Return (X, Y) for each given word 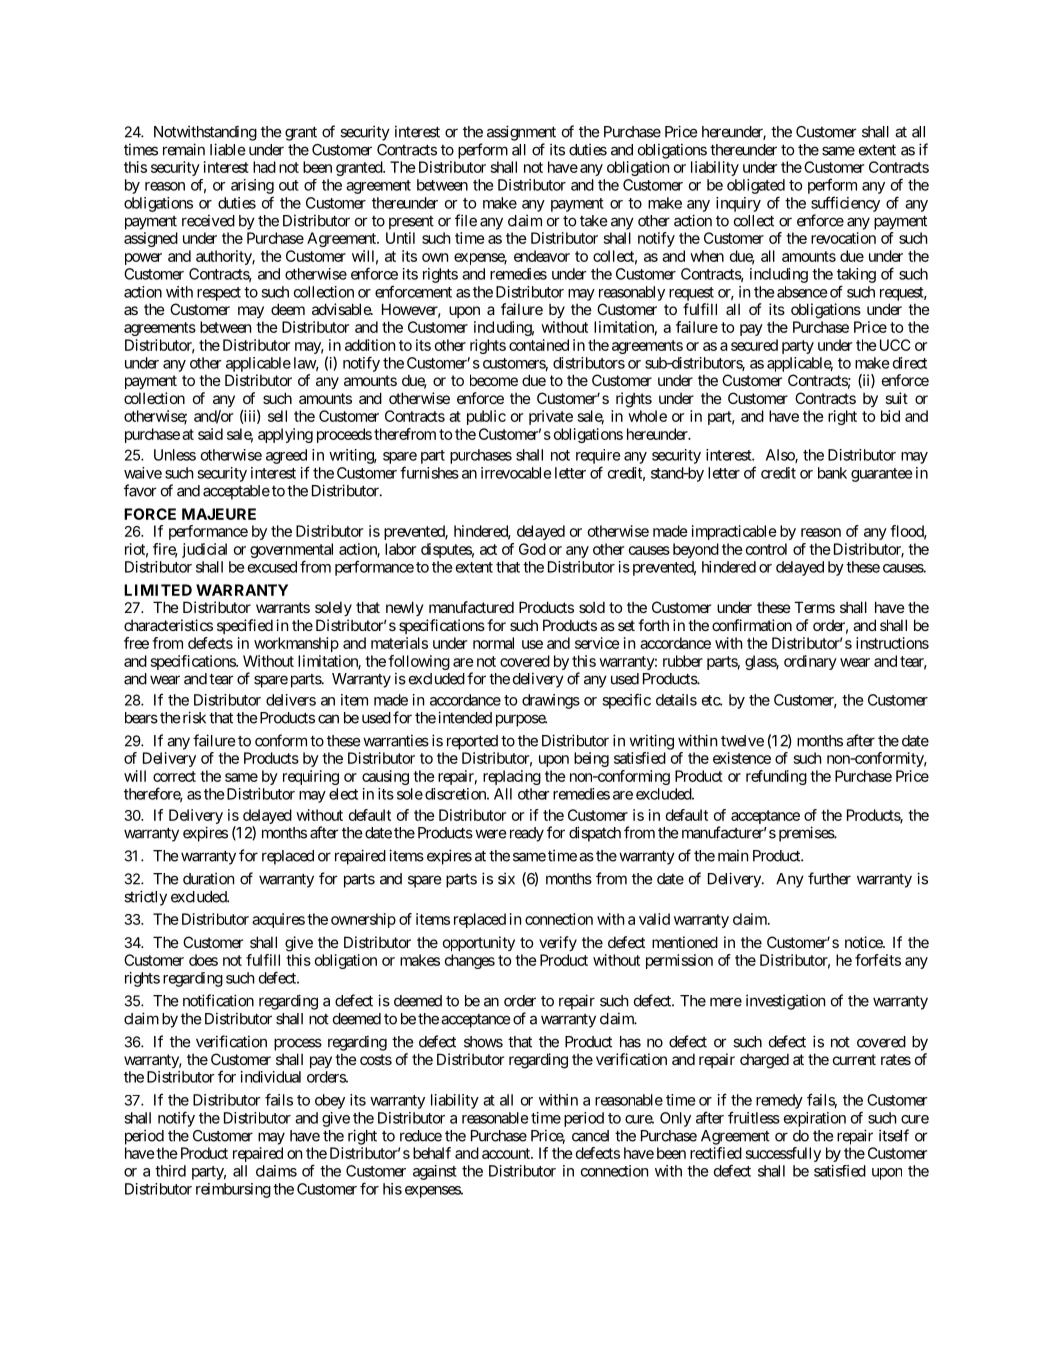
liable (227, 149)
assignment (521, 133)
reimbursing (233, 1190)
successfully (783, 1154)
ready (527, 834)
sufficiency (845, 204)
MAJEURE (219, 514)
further (829, 878)
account (507, 1153)
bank (832, 473)
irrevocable (516, 473)
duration (208, 878)
